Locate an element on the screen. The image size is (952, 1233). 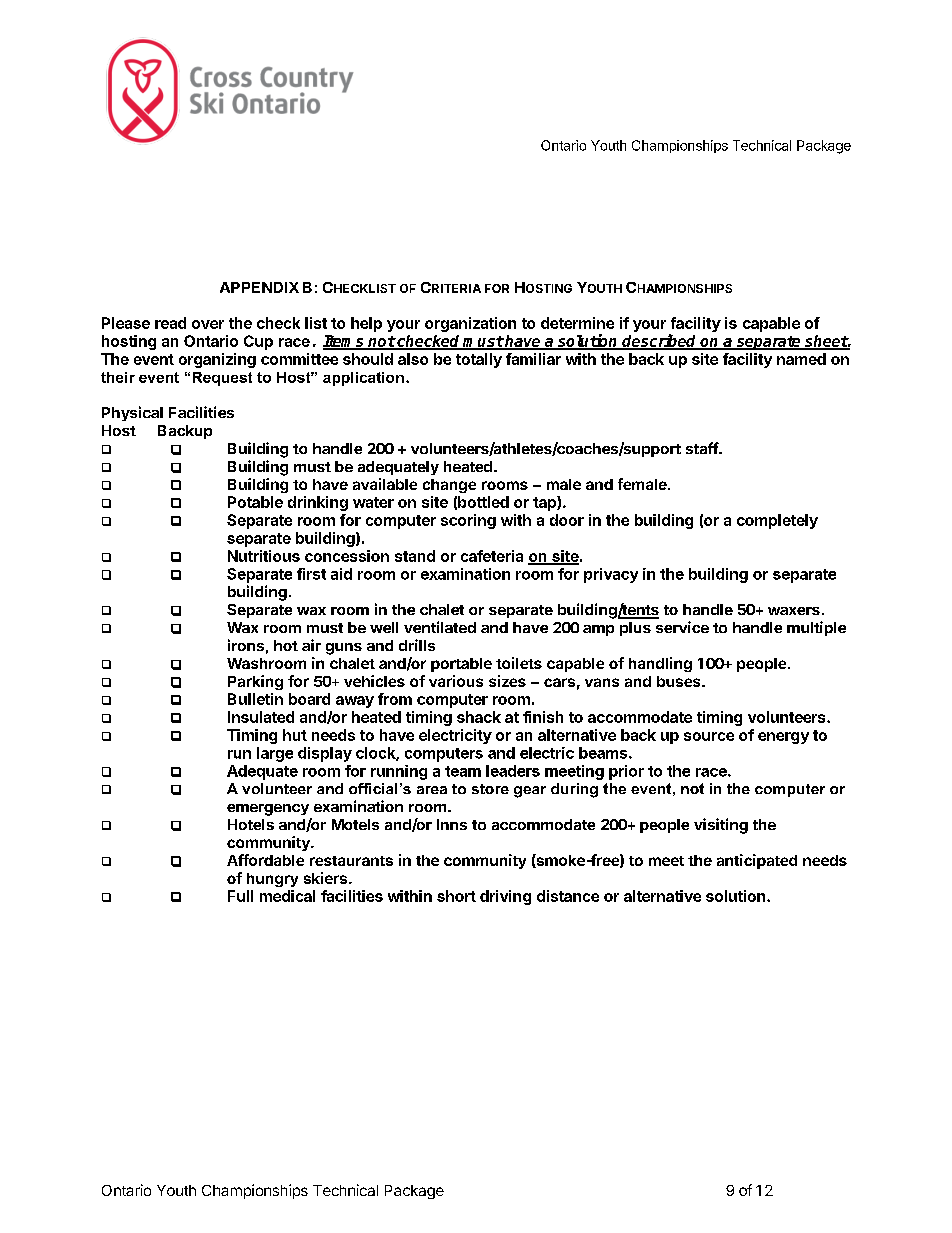
service is located at coordinates (682, 627).
